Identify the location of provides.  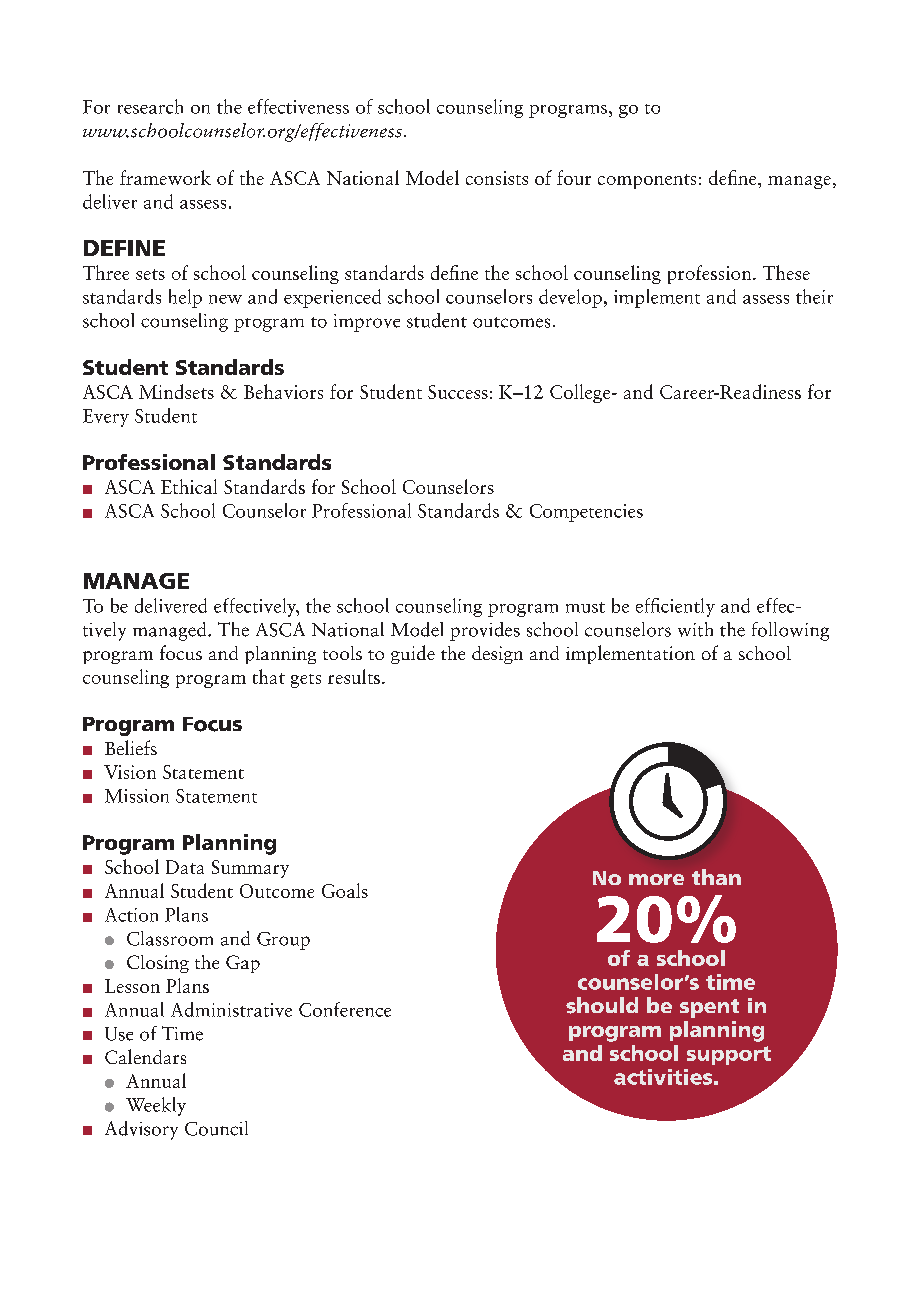
(485, 631).
